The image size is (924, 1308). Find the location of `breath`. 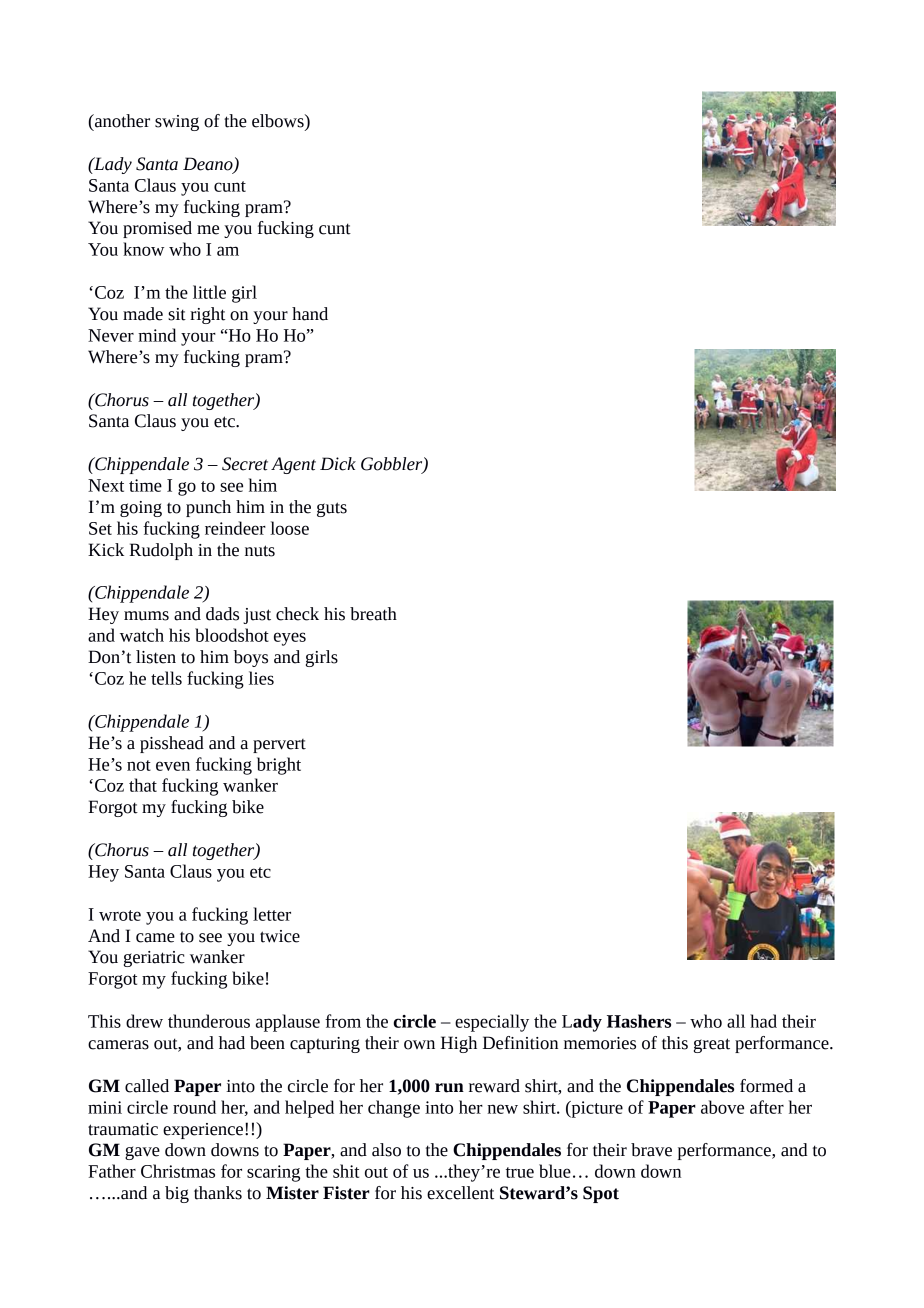

breath is located at coordinates (373, 614).
